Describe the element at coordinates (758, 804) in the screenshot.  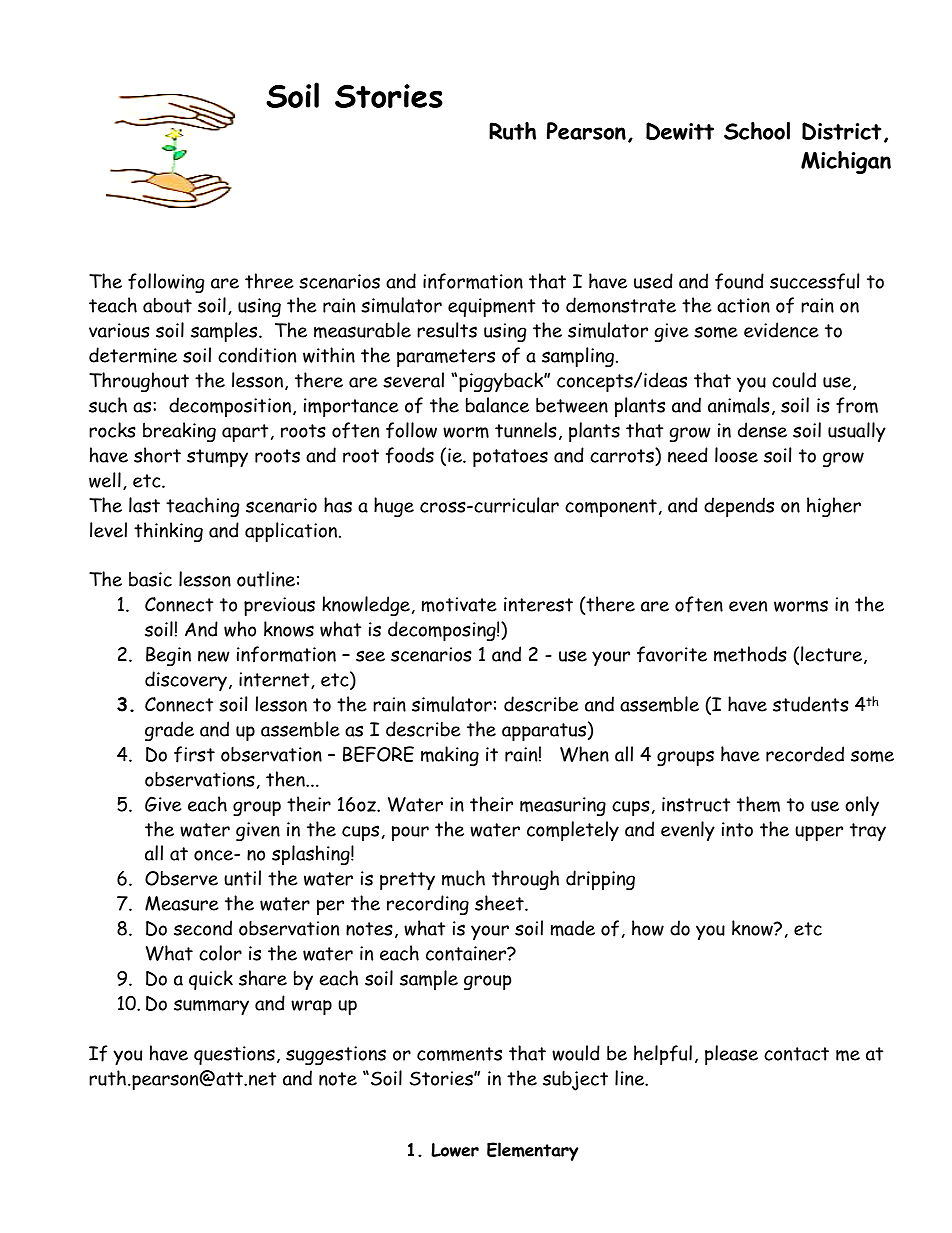
I see `them` at that location.
